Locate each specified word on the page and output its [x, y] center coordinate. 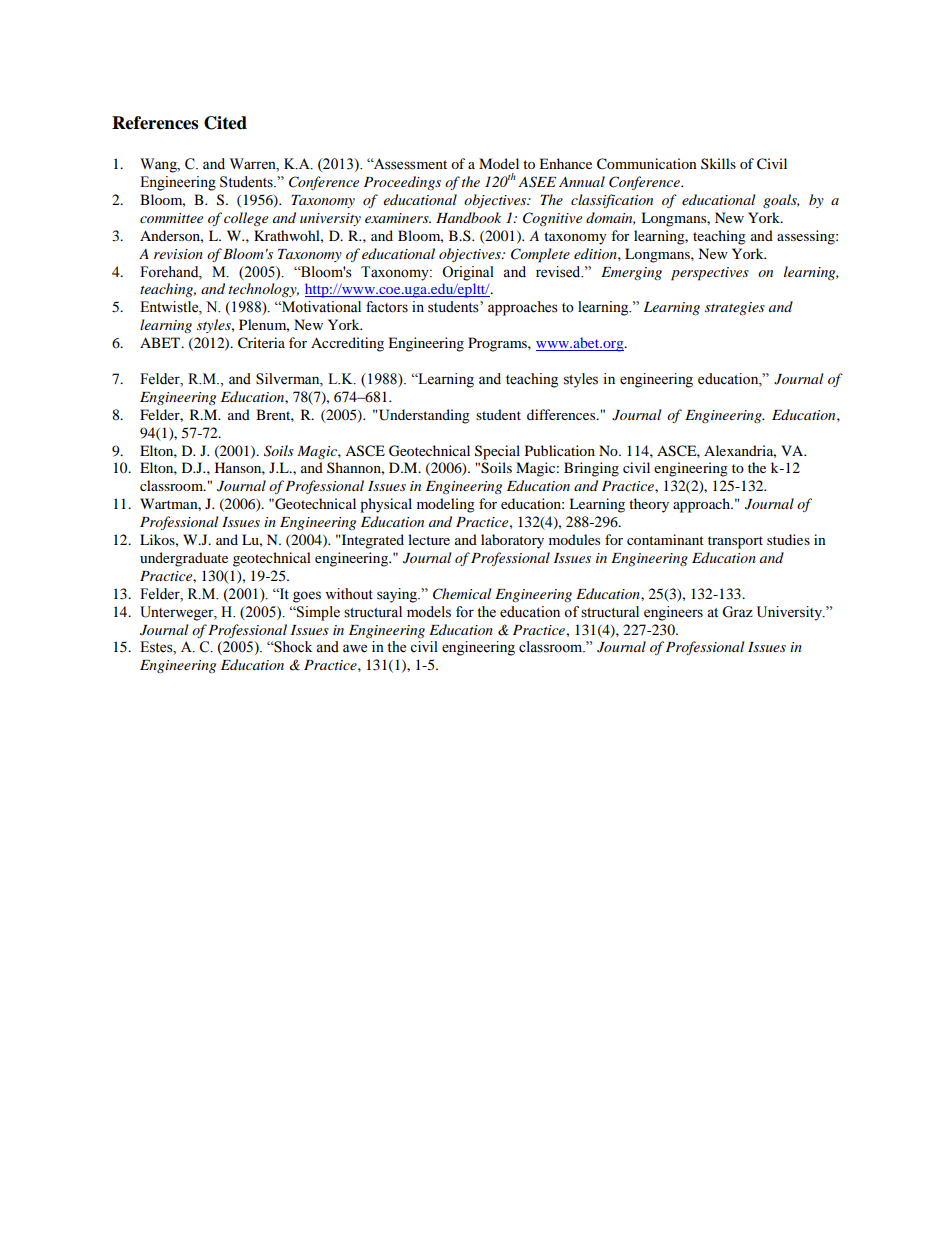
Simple [317, 613]
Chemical [462, 594]
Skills [718, 163]
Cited [225, 123]
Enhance [565, 163]
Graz [737, 612]
